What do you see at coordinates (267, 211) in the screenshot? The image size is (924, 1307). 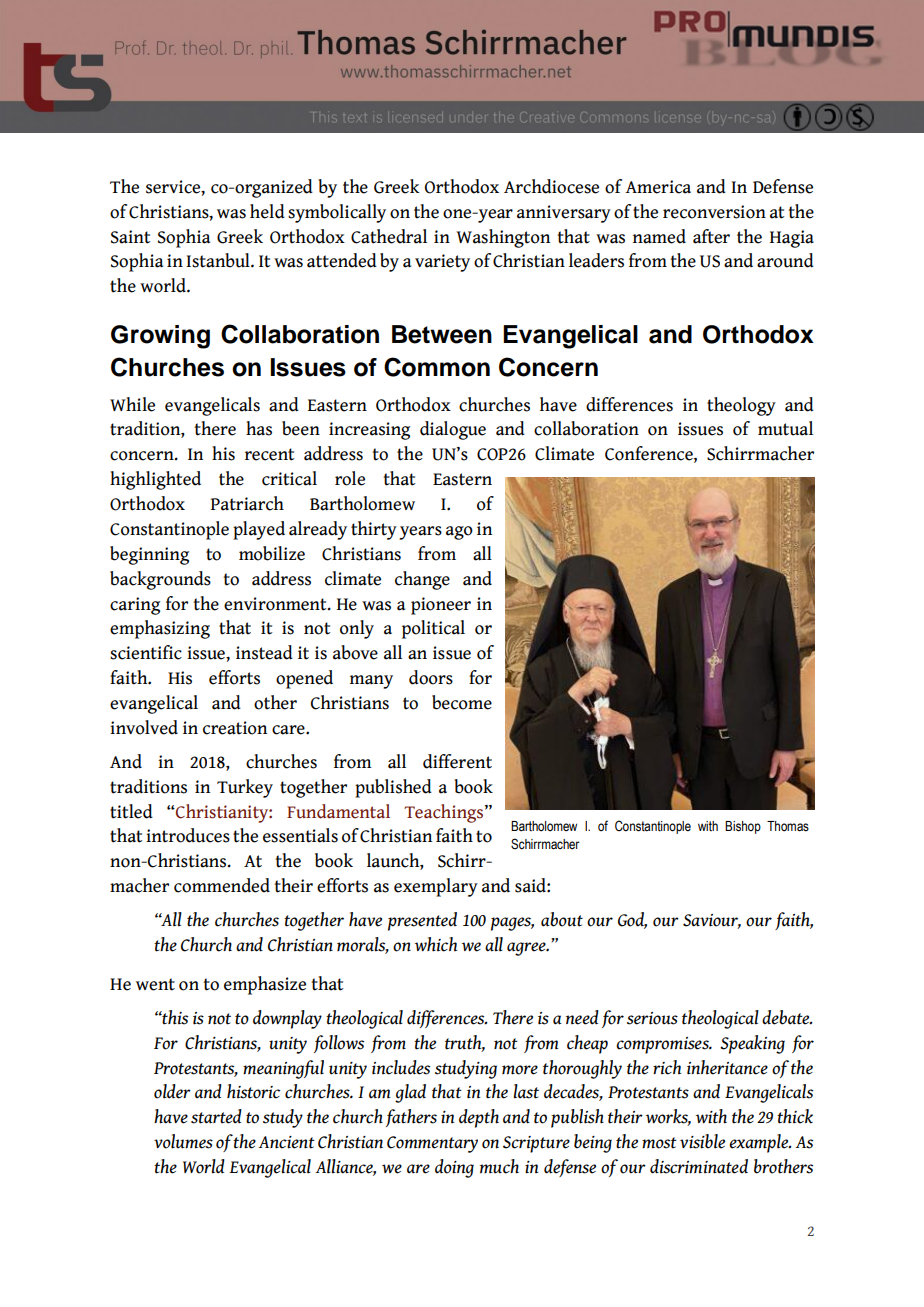 I see `held` at bounding box center [267, 211].
